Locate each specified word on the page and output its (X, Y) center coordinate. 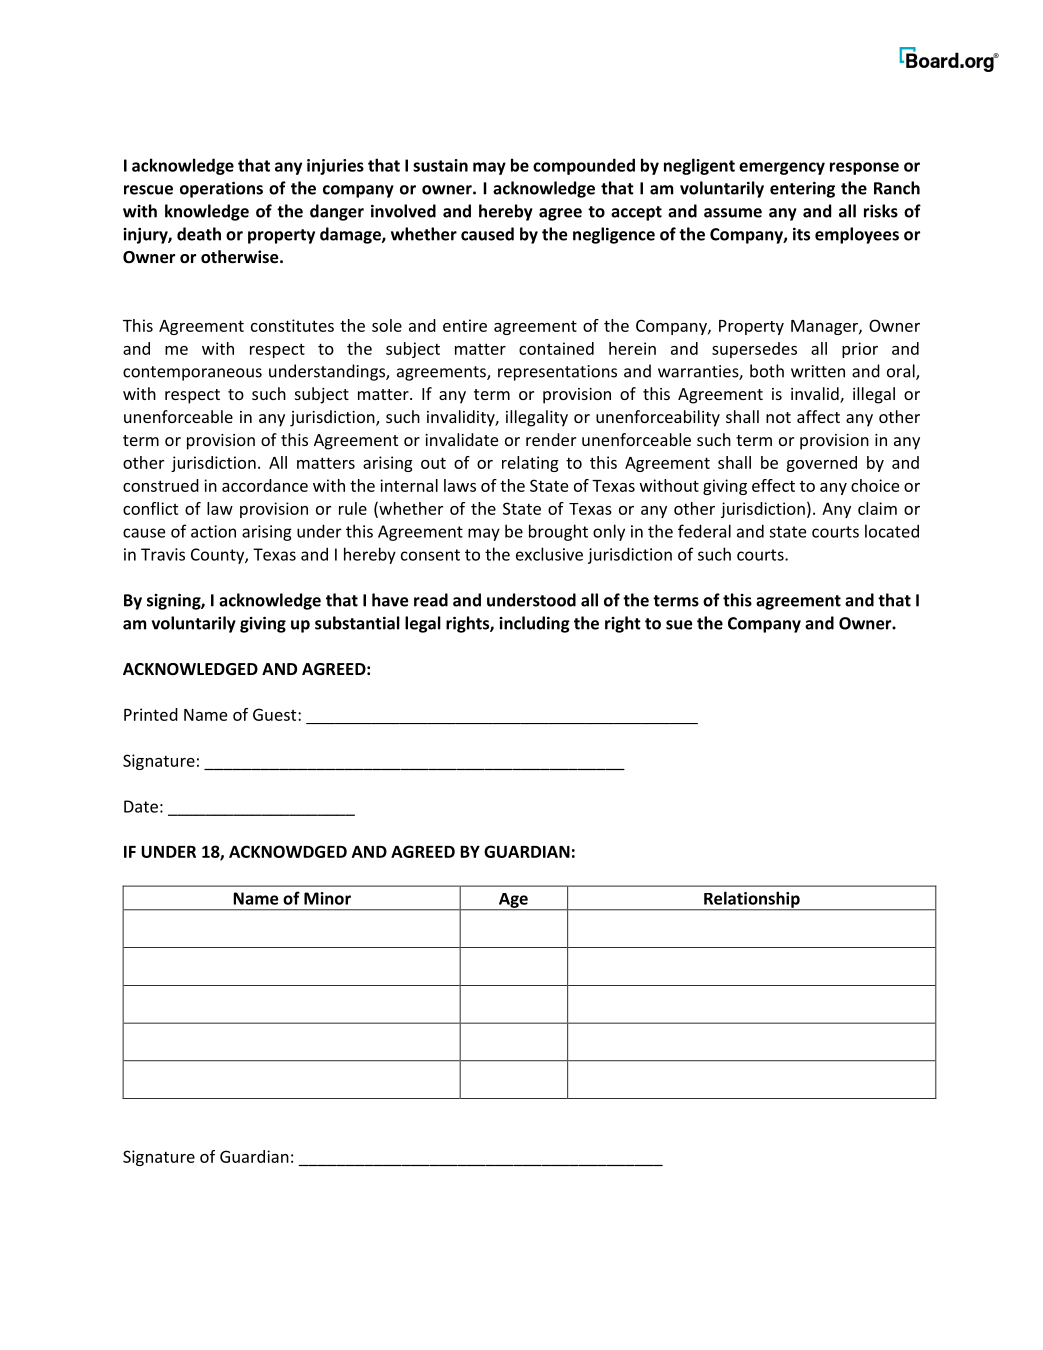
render (551, 439)
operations (221, 189)
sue (679, 625)
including (535, 624)
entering (802, 190)
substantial (357, 623)
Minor (327, 898)
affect (818, 416)
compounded (584, 166)
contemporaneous (192, 373)
